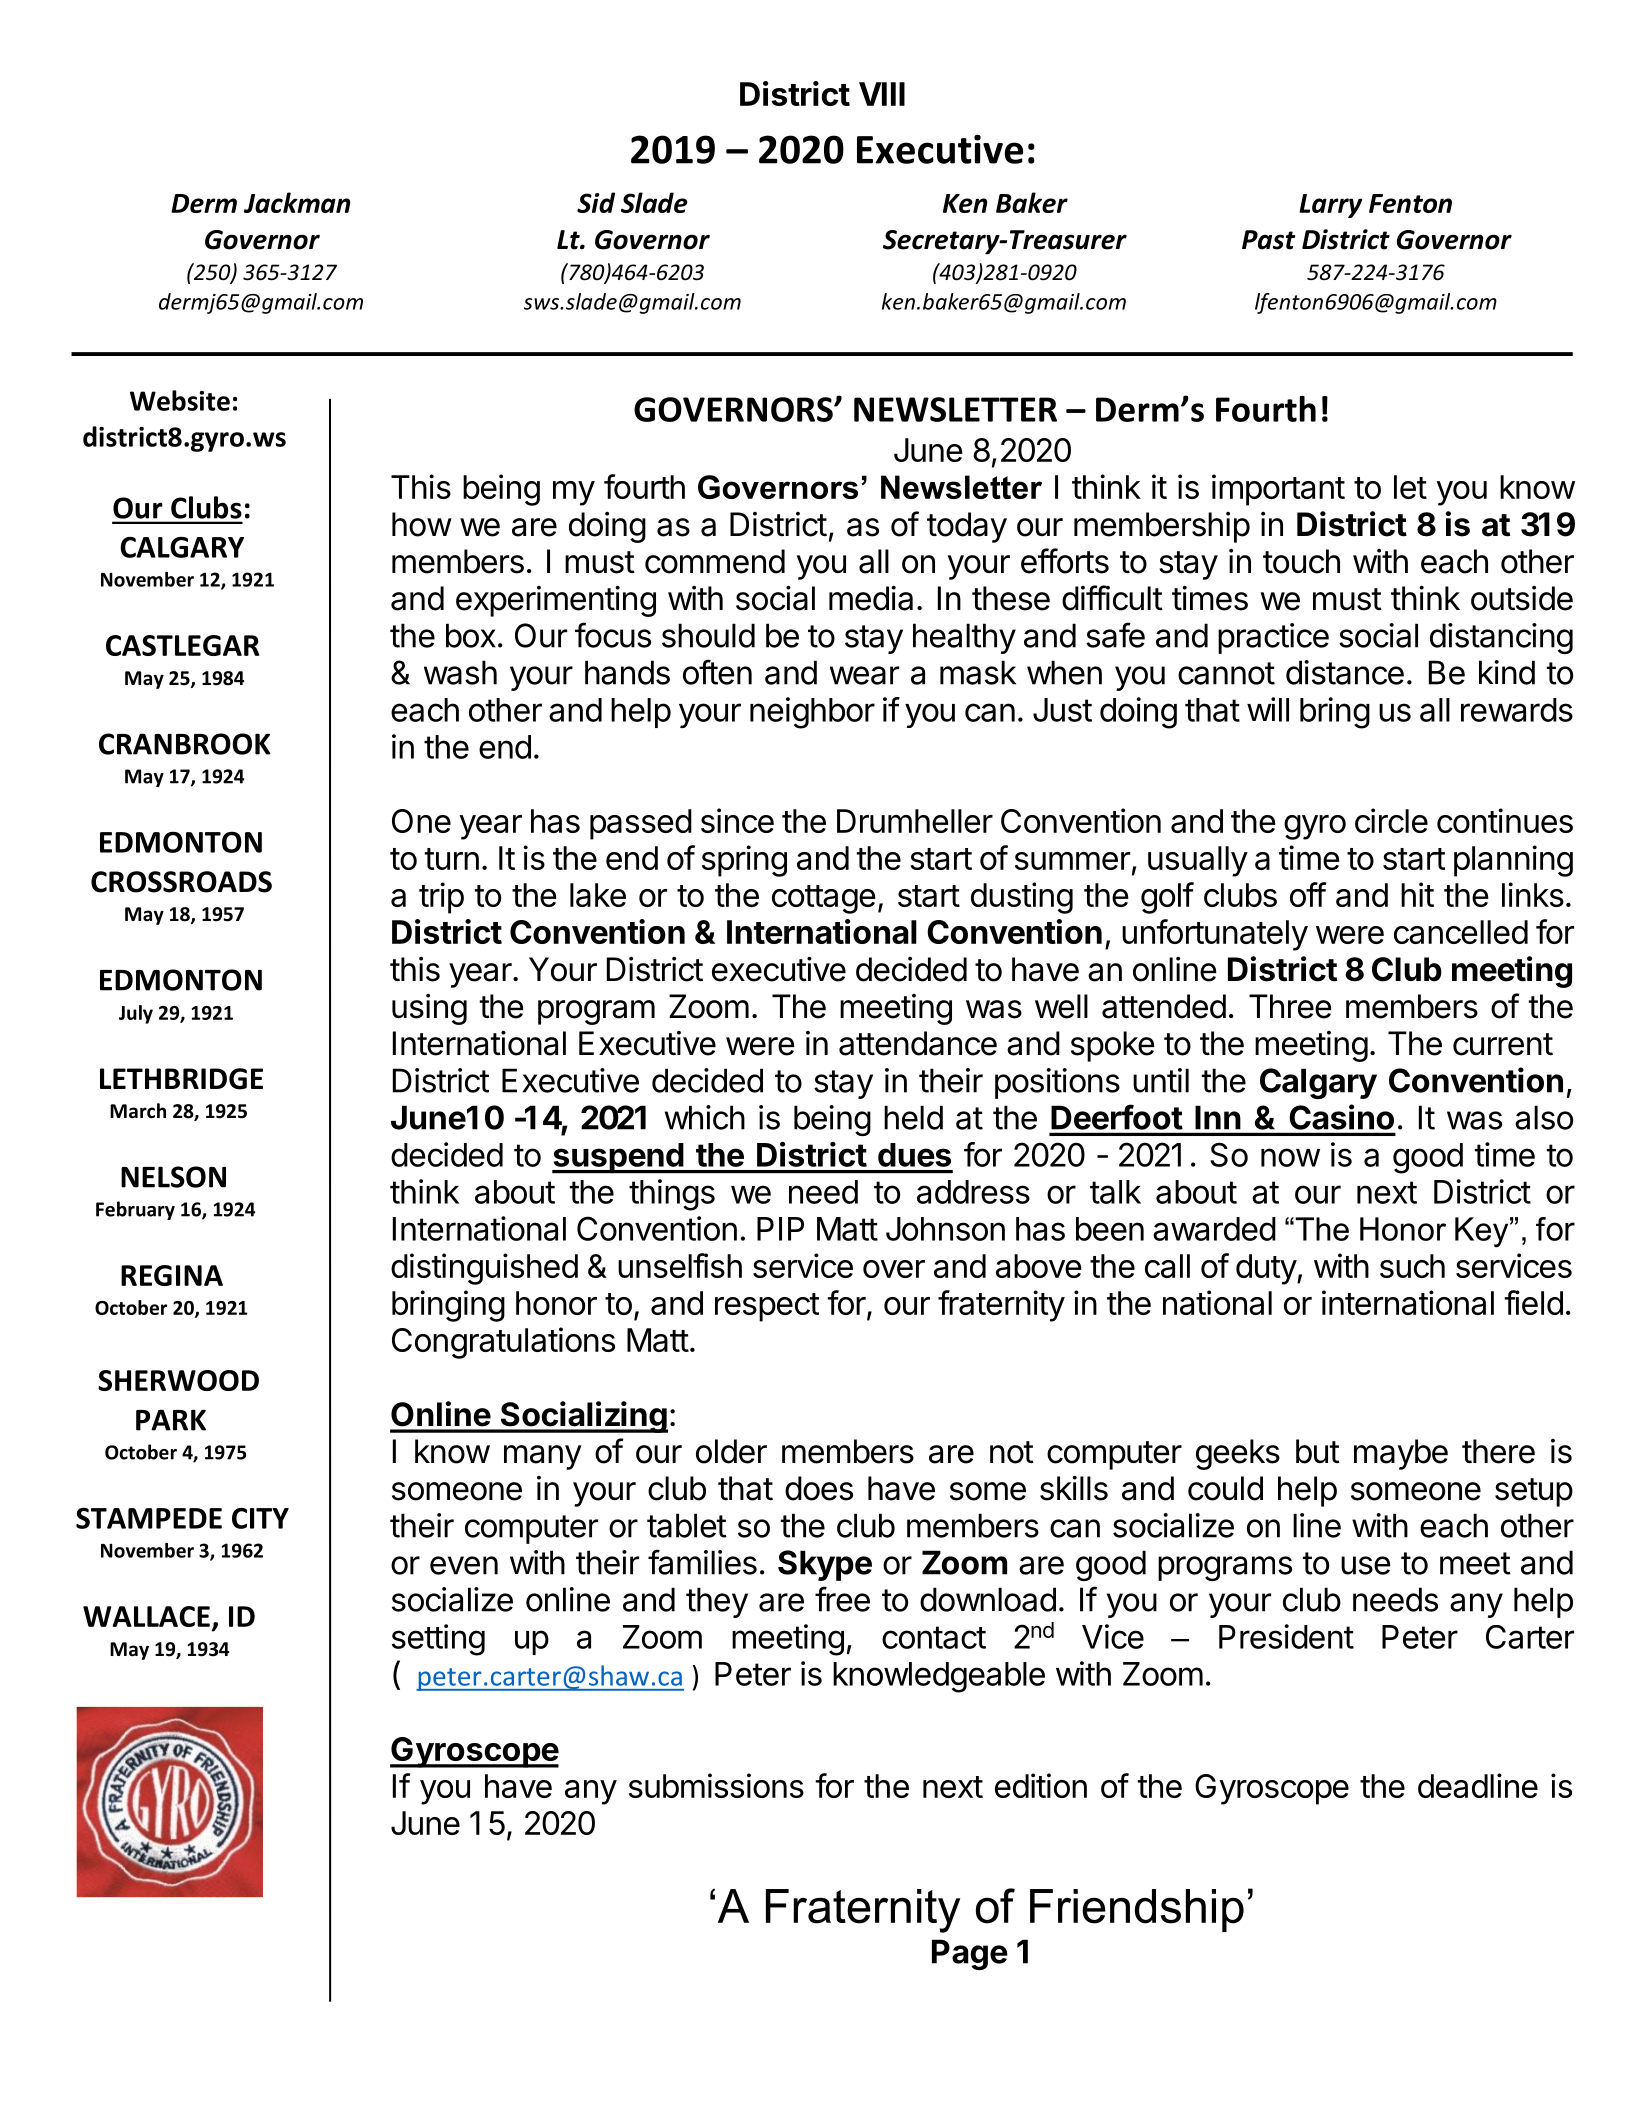 The image size is (1644, 2128). I want to click on does, so click(819, 1488).
